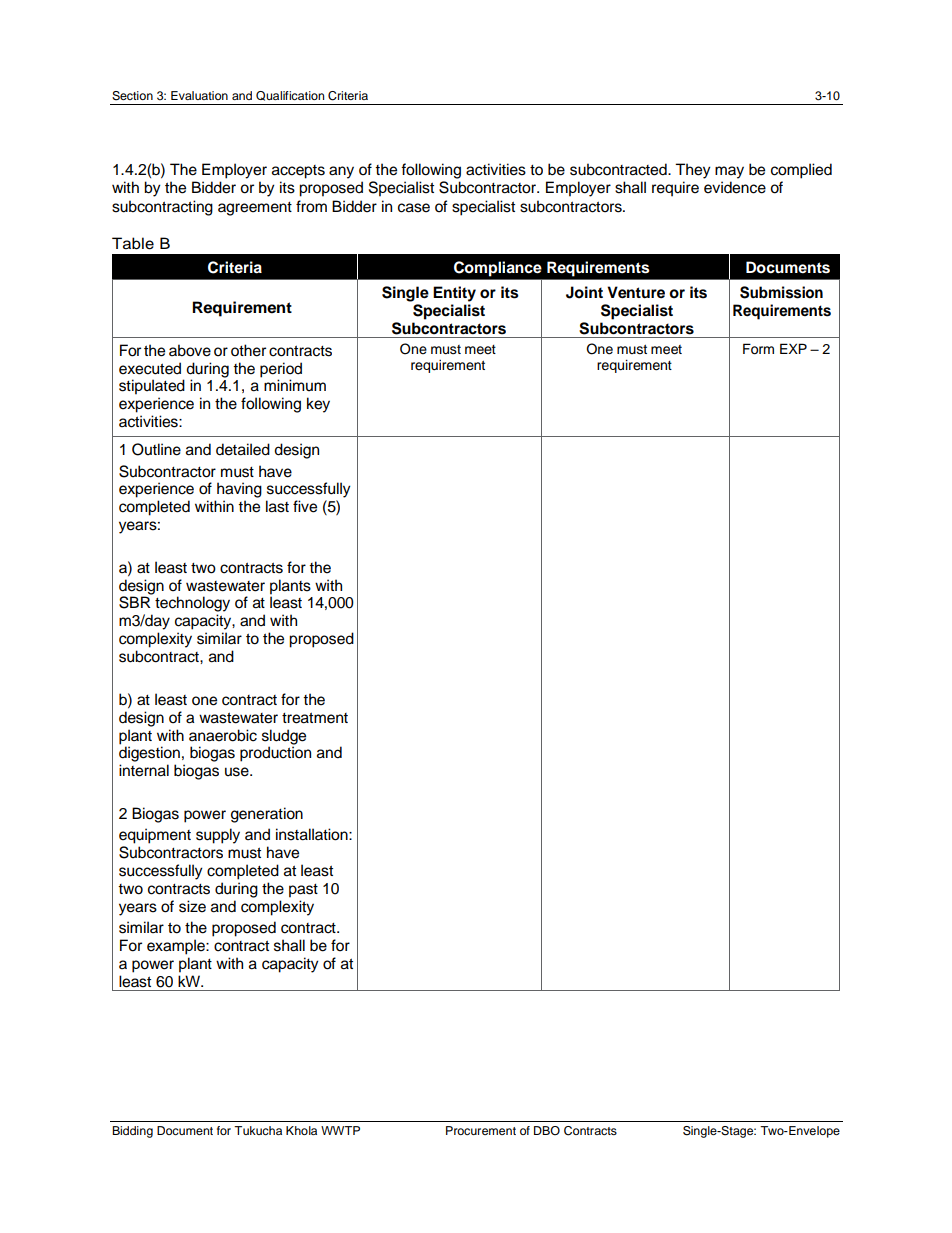  What do you see at coordinates (758, 349) in the image?
I see `Form` at bounding box center [758, 349].
